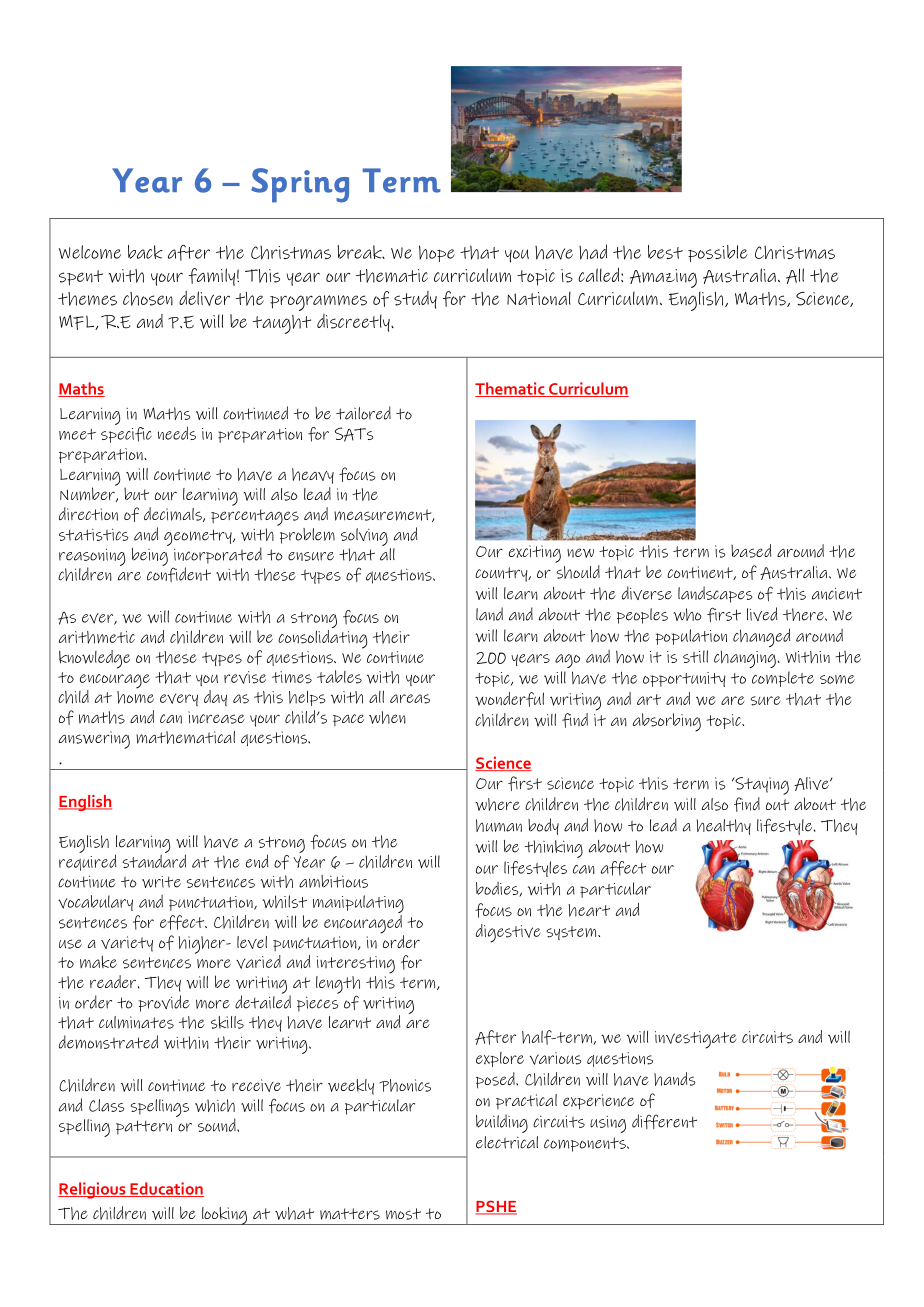 This page has height=1307, width=924. What do you see at coordinates (135, 697) in the page?
I see `home` at bounding box center [135, 697].
